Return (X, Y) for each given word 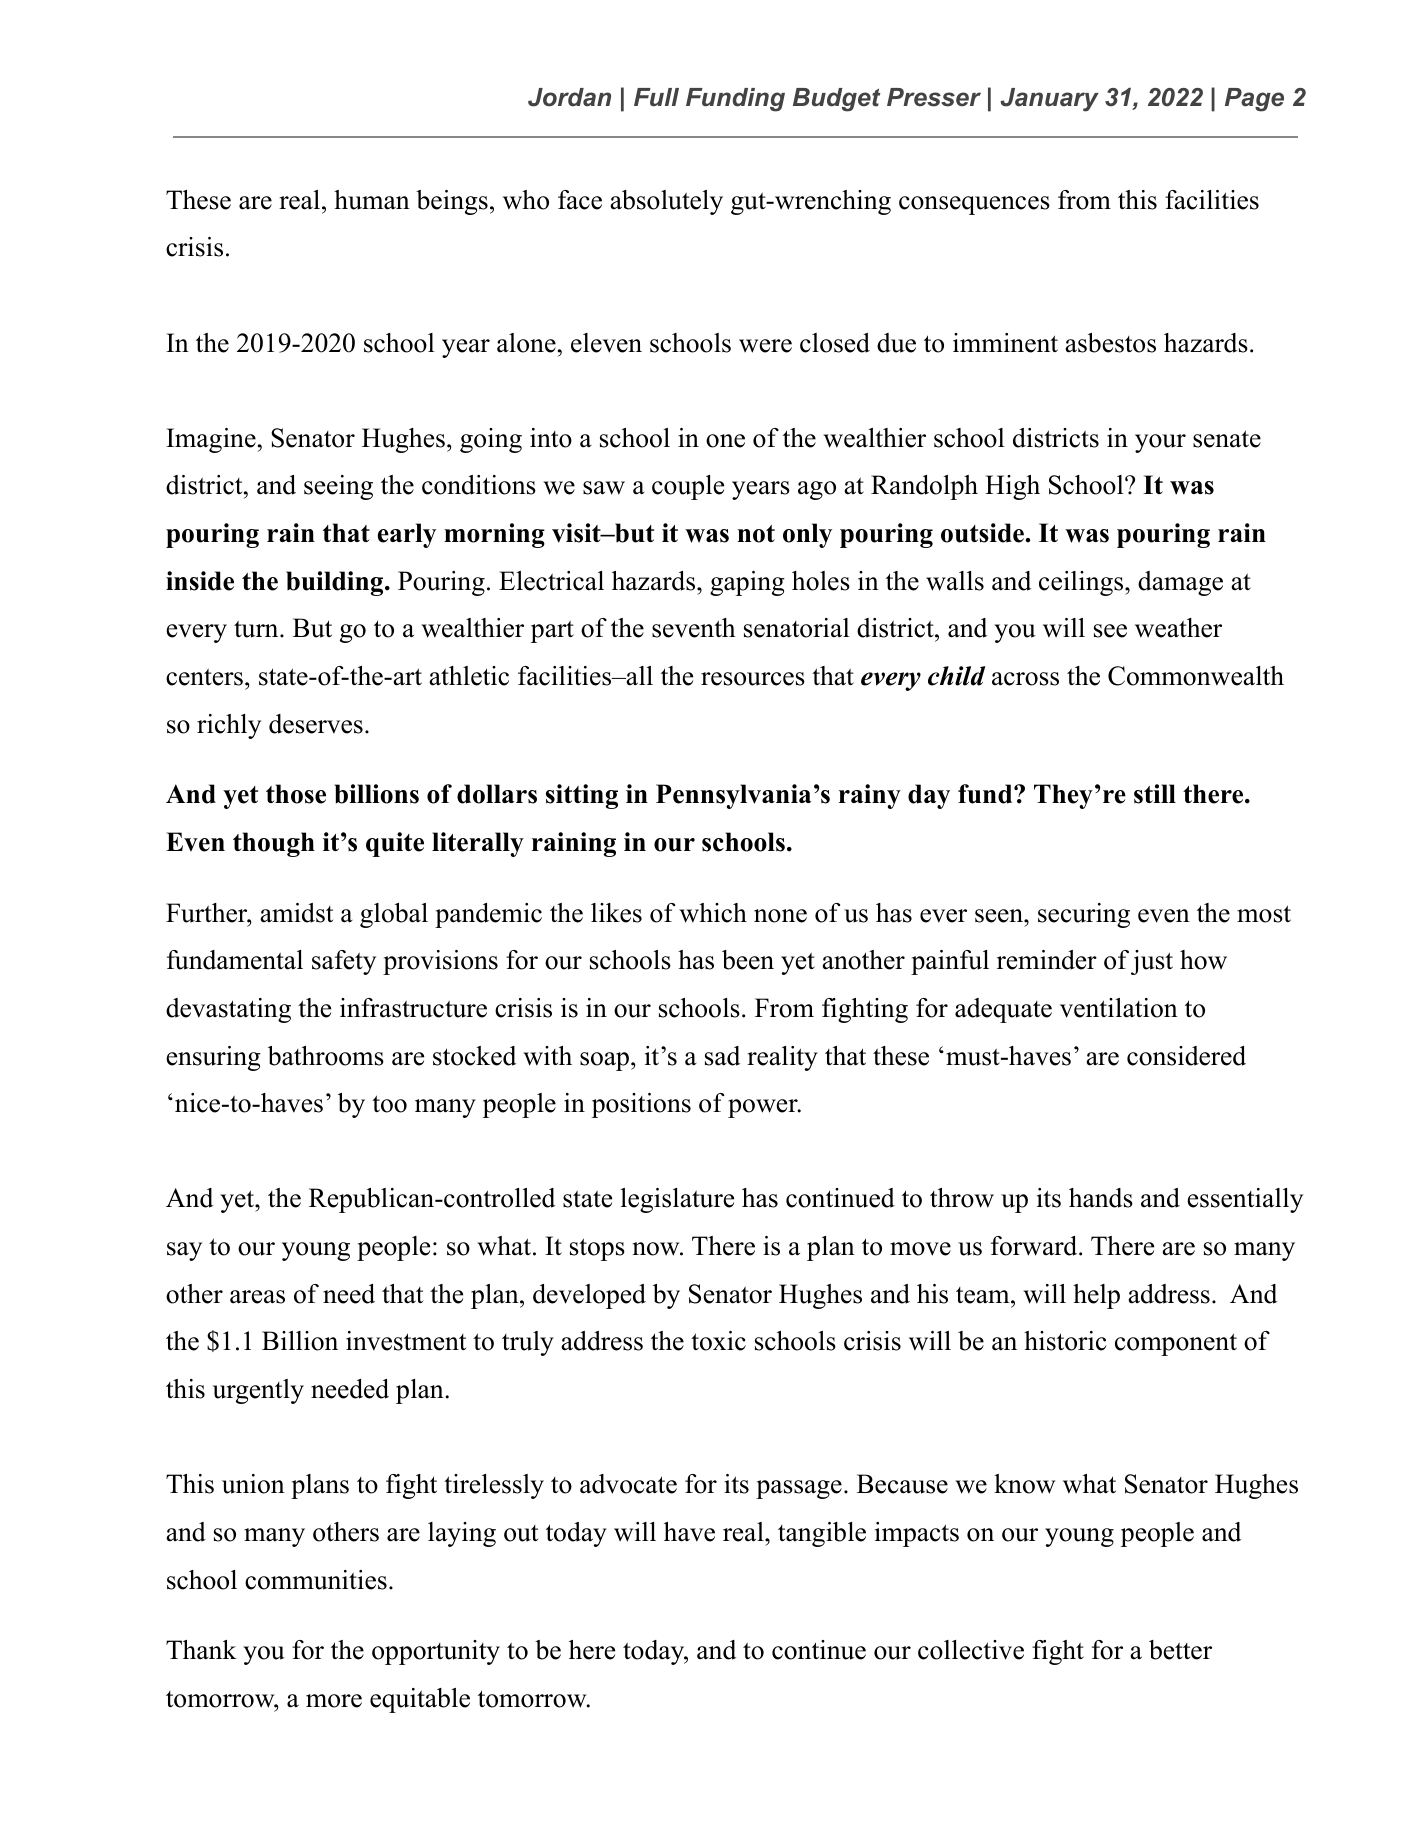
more (334, 1701)
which (713, 913)
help (1096, 1296)
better (1180, 1650)
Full (656, 97)
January (1050, 100)
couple (688, 487)
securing (1084, 915)
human (372, 200)
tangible (822, 1534)
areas (257, 1297)
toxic (718, 1341)
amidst (296, 913)
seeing (338, 487)
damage (1180, 583)
